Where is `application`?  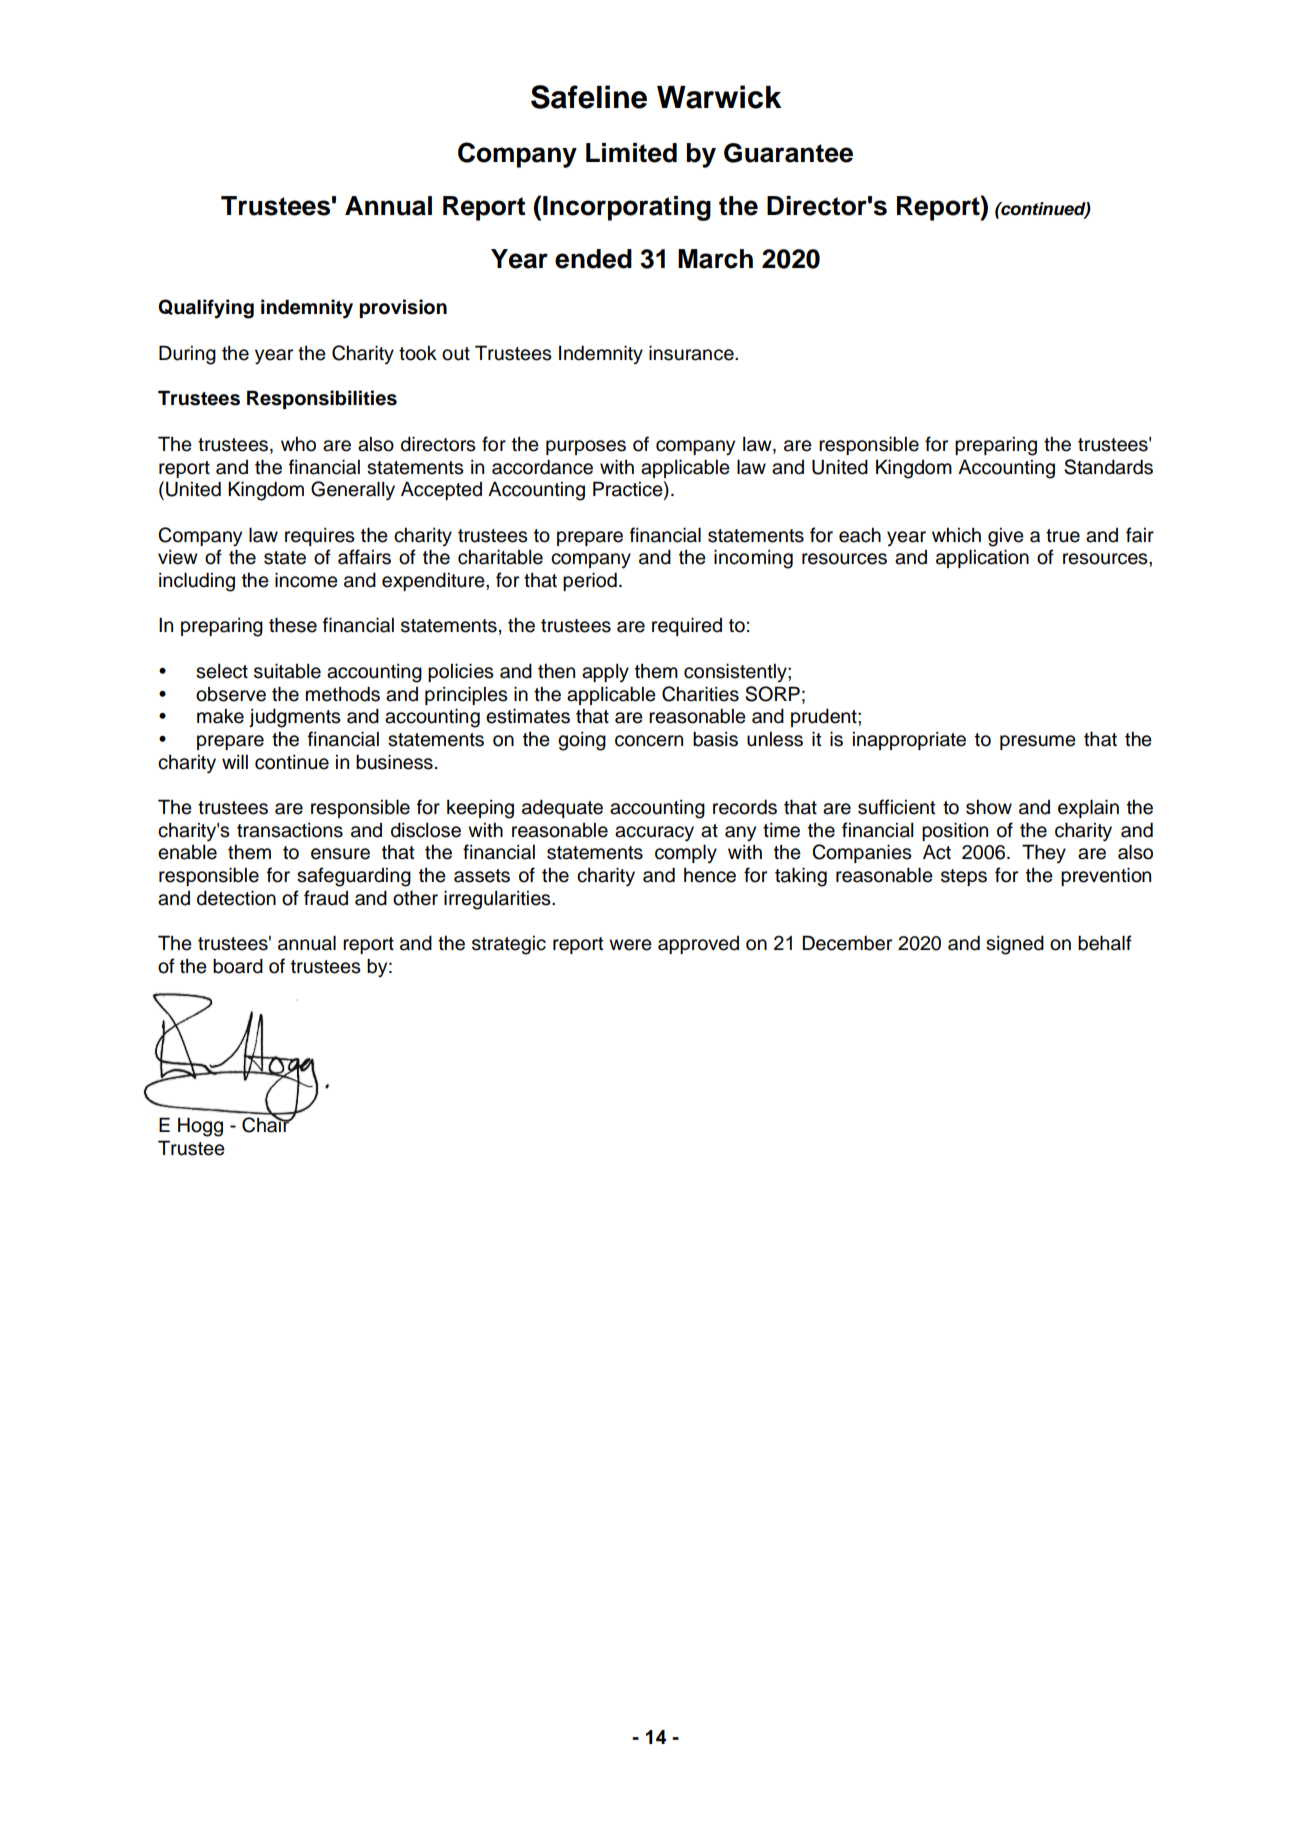
application is located at coordinates (982, 558).
